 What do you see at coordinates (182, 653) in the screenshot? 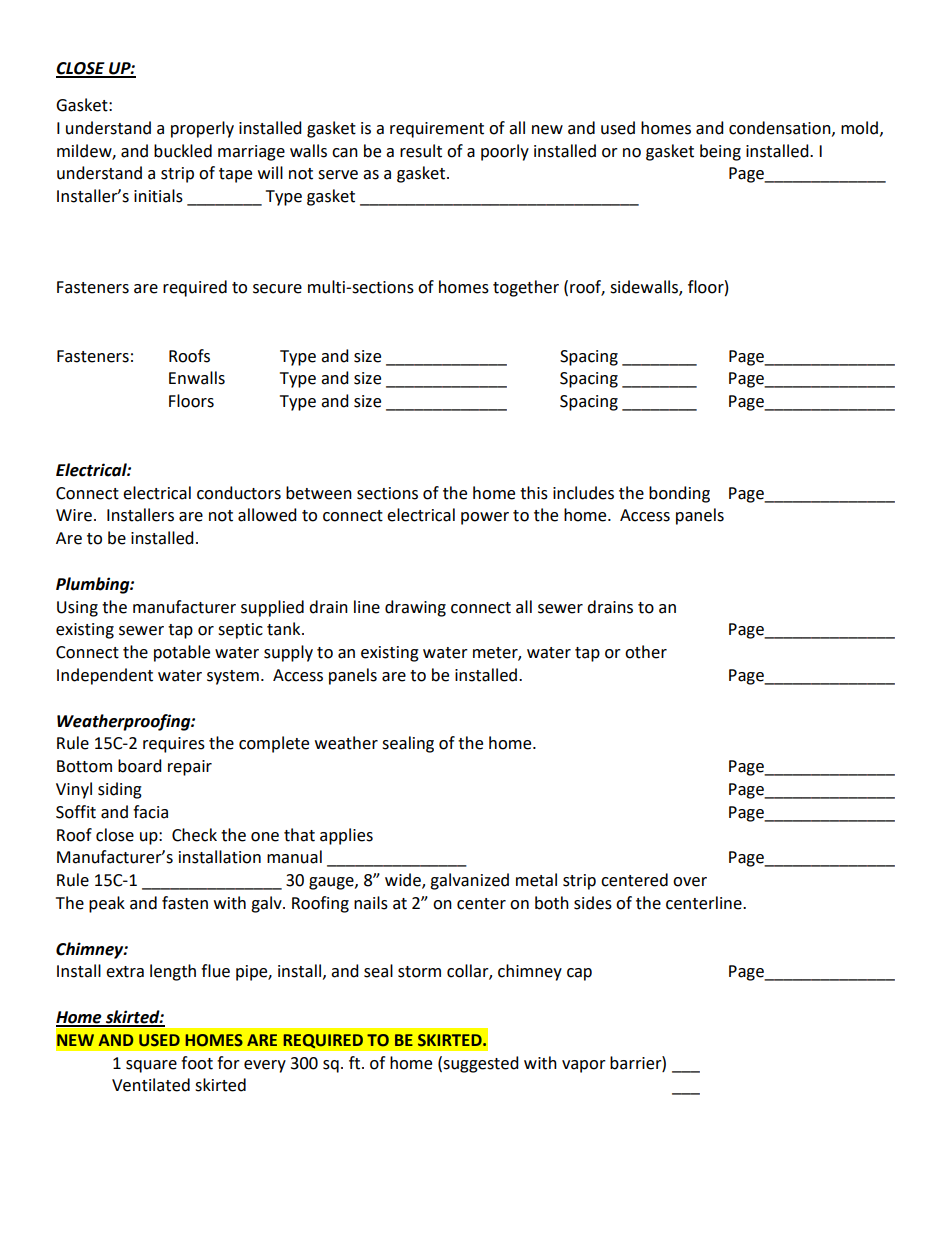
I see `potable` at bounding box center [182, 653].
